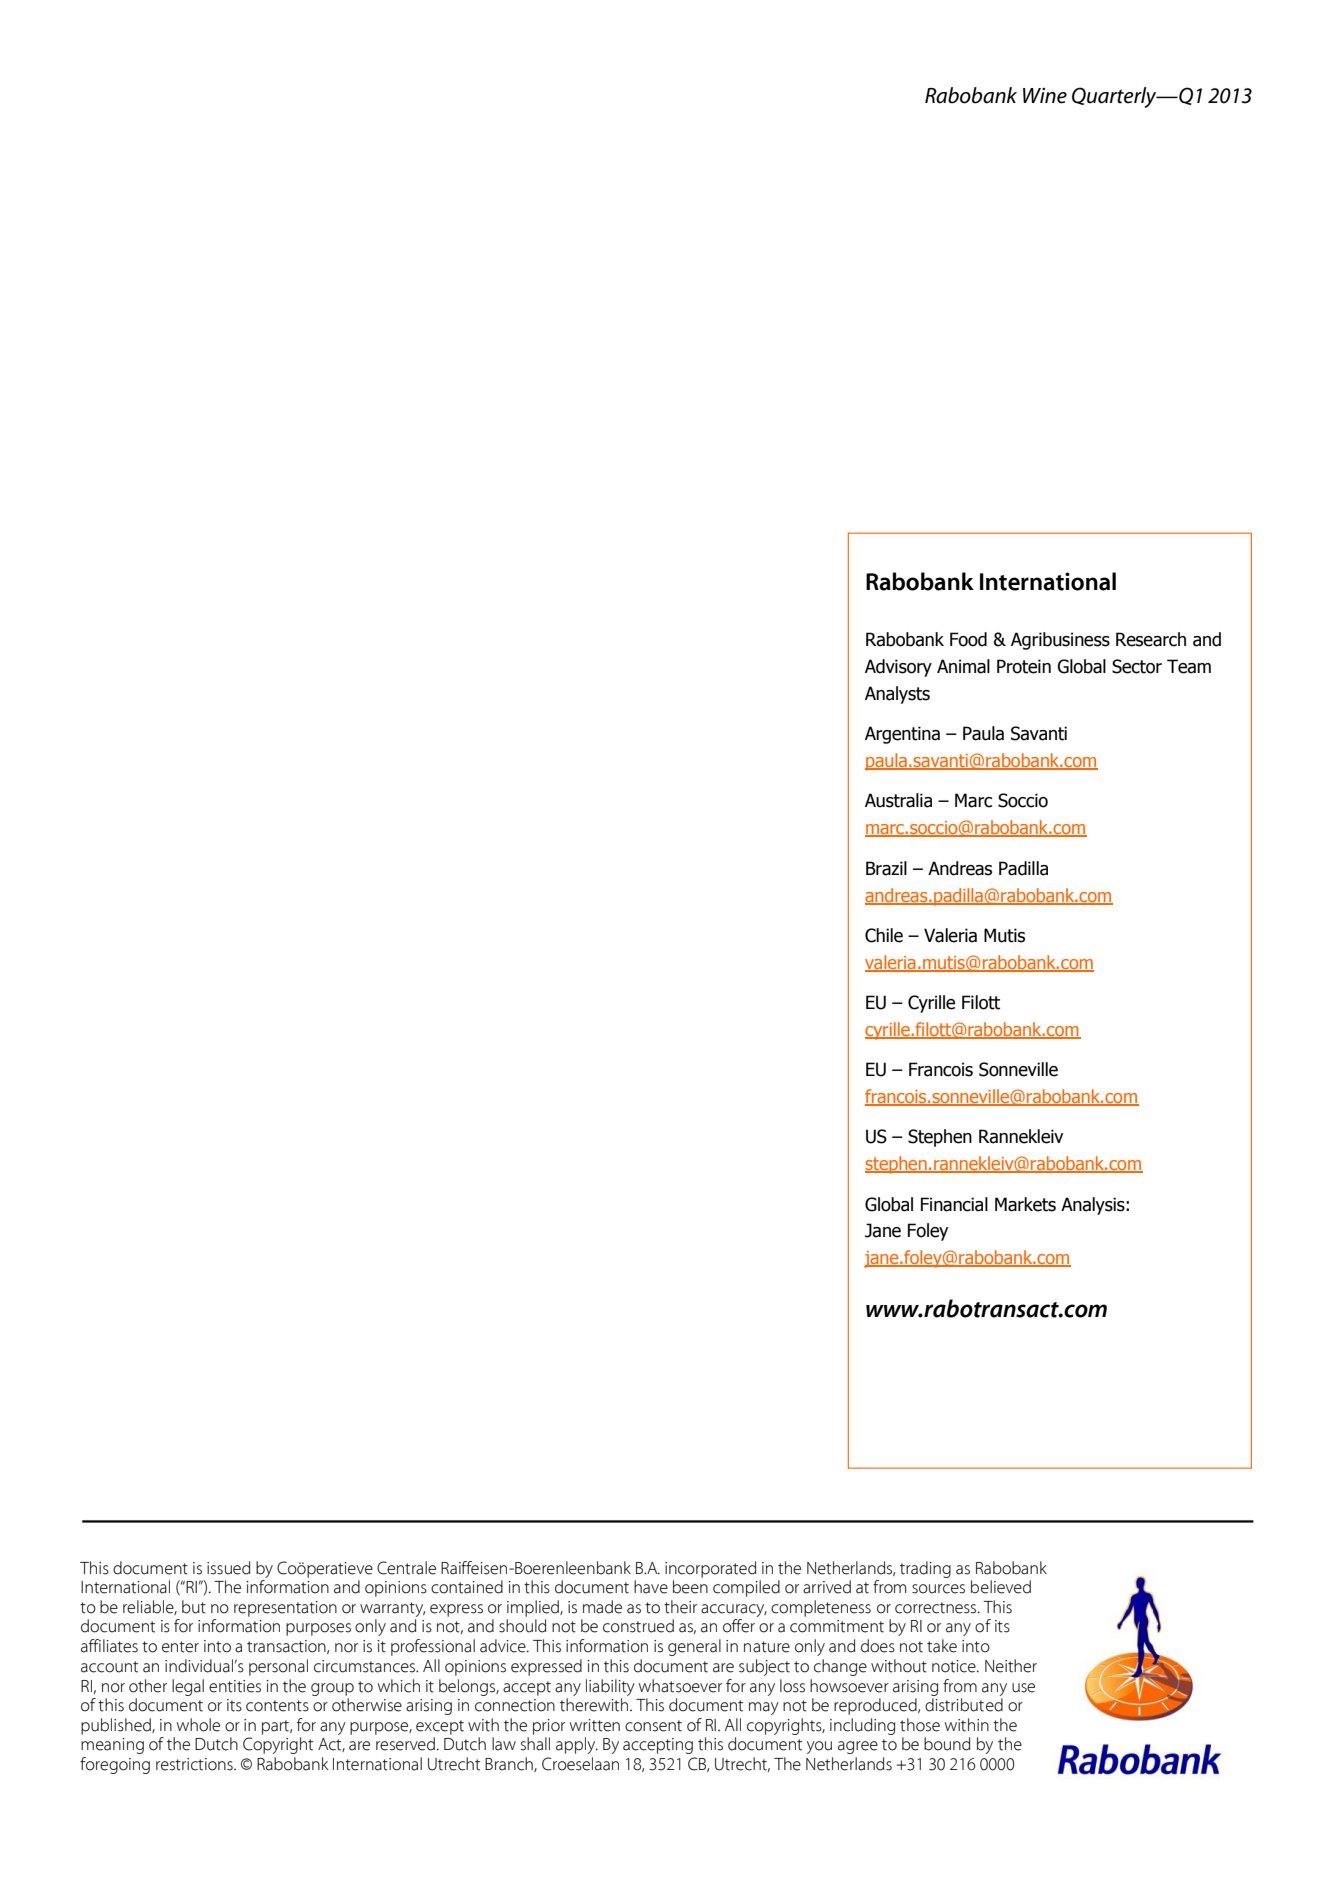 Image resolution: width=1333 pixels, height=1885 pixels. Describe the element at coordinates (968, 639) in the image. I see `Food` at that location.
